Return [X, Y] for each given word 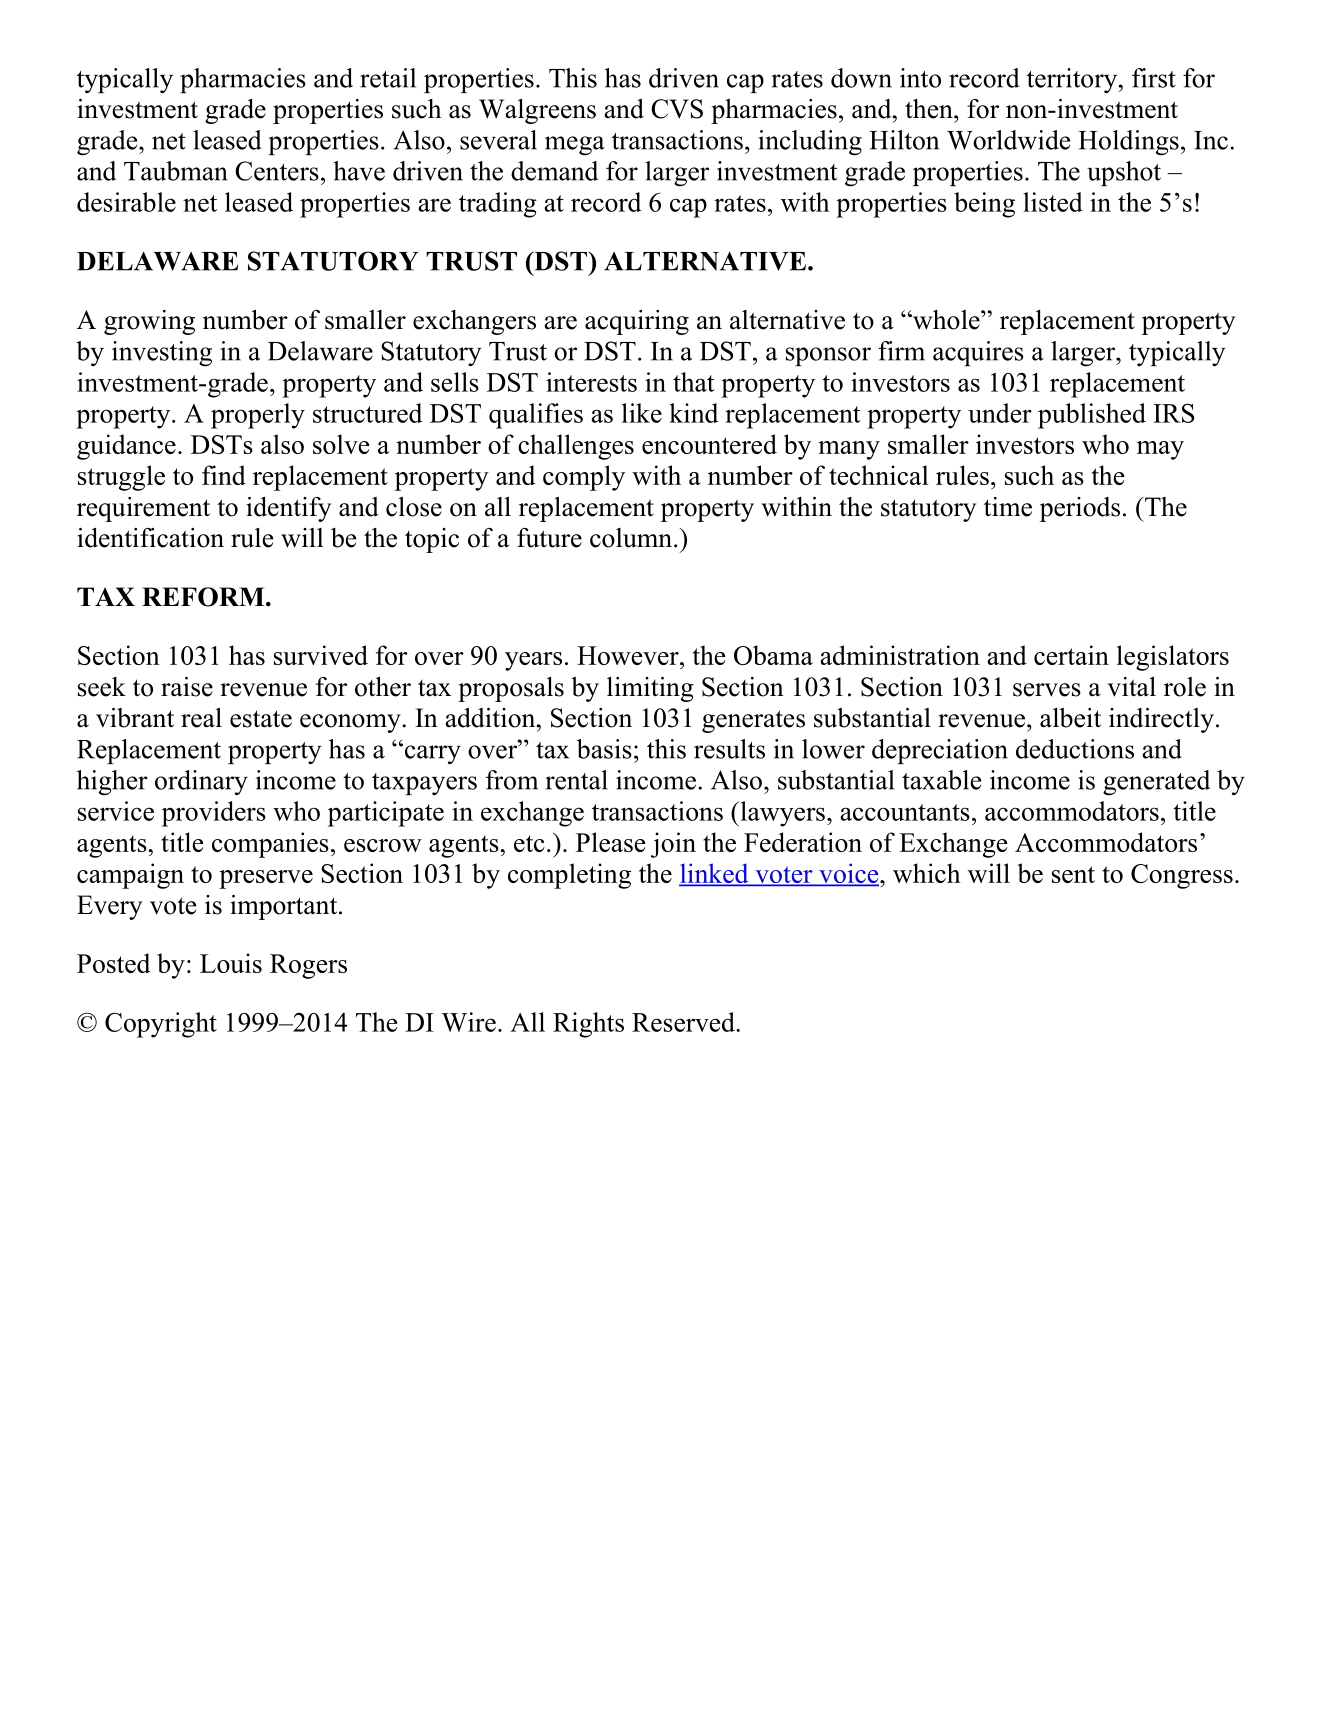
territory [1073, 80]
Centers [277, 171]
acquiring [637, 322]
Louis [231, 963]
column [632, 538]
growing [149, 322]
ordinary [201, 782]
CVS [677, 109]
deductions [1075, 749]
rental [576, 780]
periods [1080, 509]
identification [150, 538]
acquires [978, 353]
